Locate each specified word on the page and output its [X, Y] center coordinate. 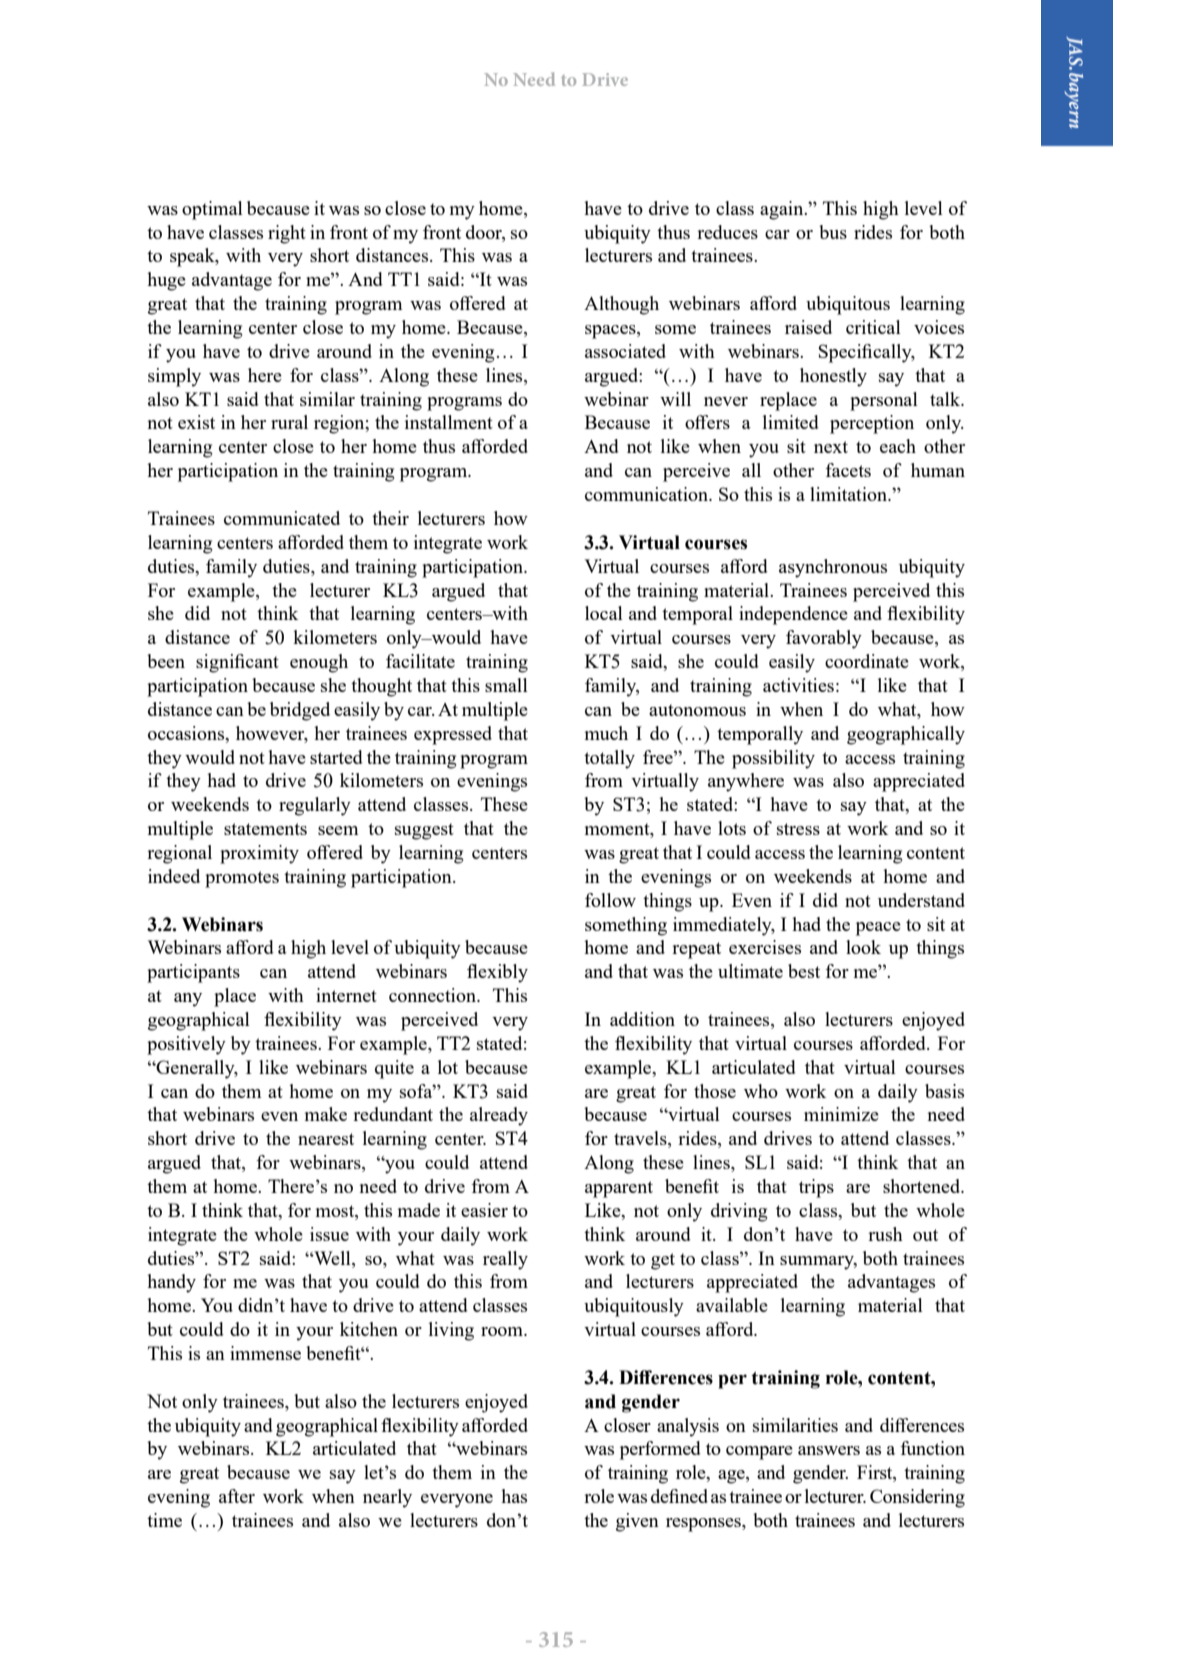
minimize [841, 1114]
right [287, 234]
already [499, 1116]
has [514, 1496]
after [237, 1496]
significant [237, 663]
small [506, 685]
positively [186, 1045]
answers [829, 1450]
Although [621, 305]
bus [833, 232]
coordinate [867, 661]
